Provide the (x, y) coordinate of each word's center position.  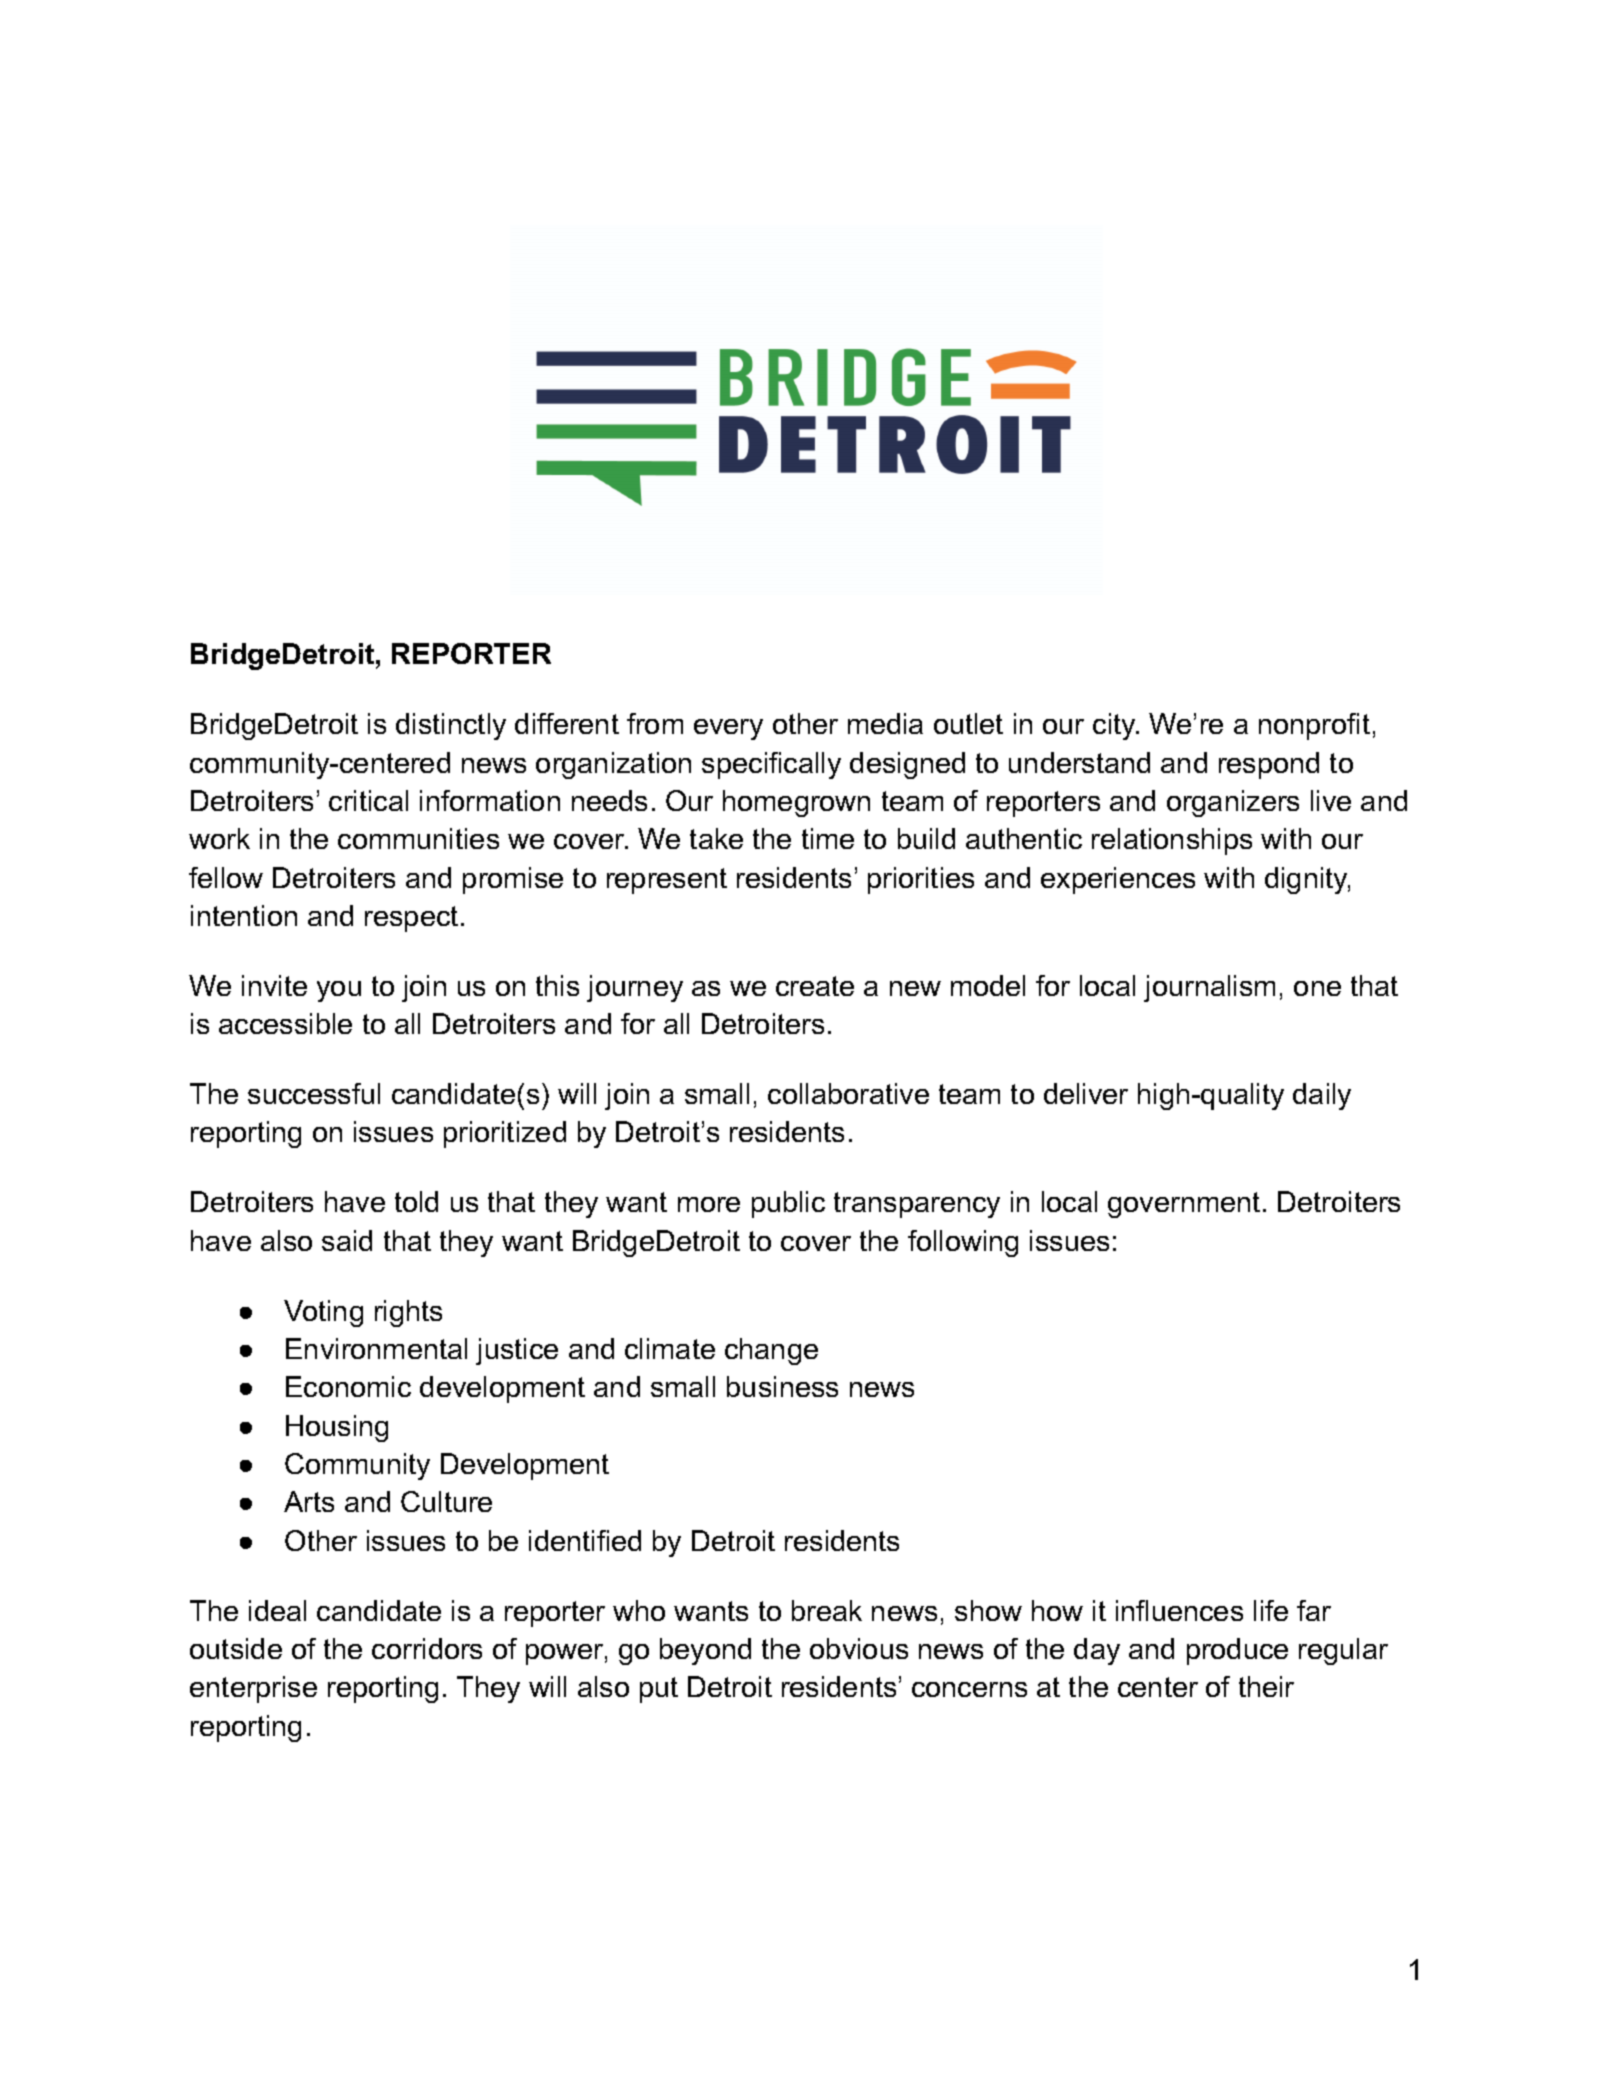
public (788, 1204)
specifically (771, 765)
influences (1179, 1610)
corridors (427, 1648)
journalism (1209, 988)
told (416, 1201)
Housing (337, 1428)
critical (368, 800)
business (782, 1386)
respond (1269, 765)
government (1184, 1205)
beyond (705, 1651)
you (339, 991)
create (815, 986)
